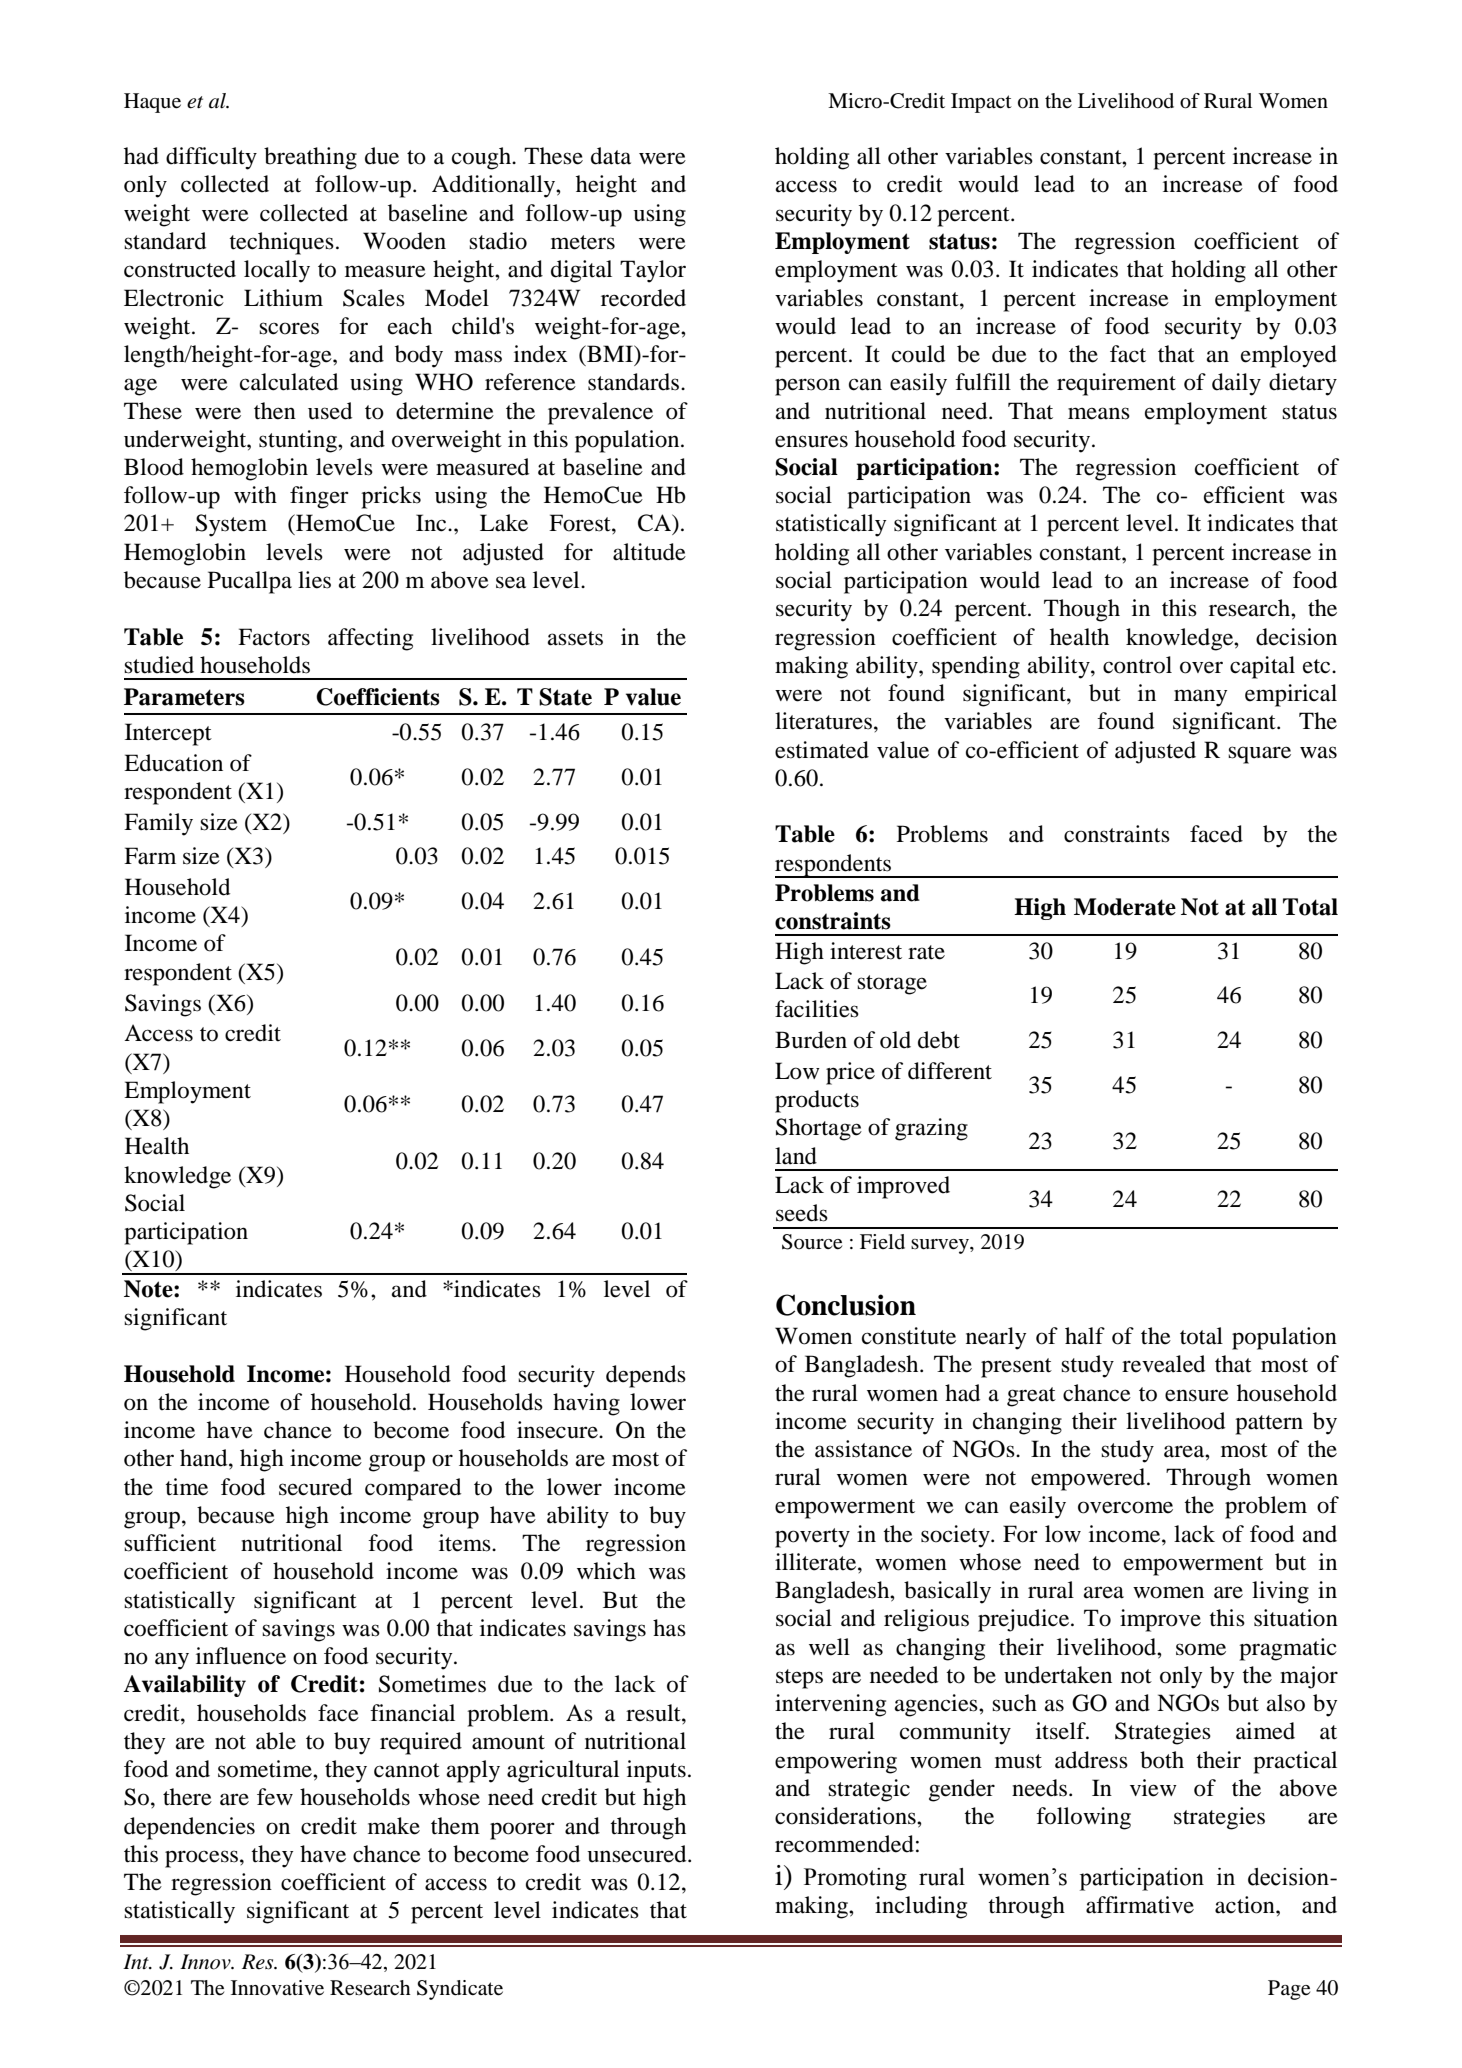  Describe the element at coordinates (150, 856) in the document. I see `Farm` at that location.
